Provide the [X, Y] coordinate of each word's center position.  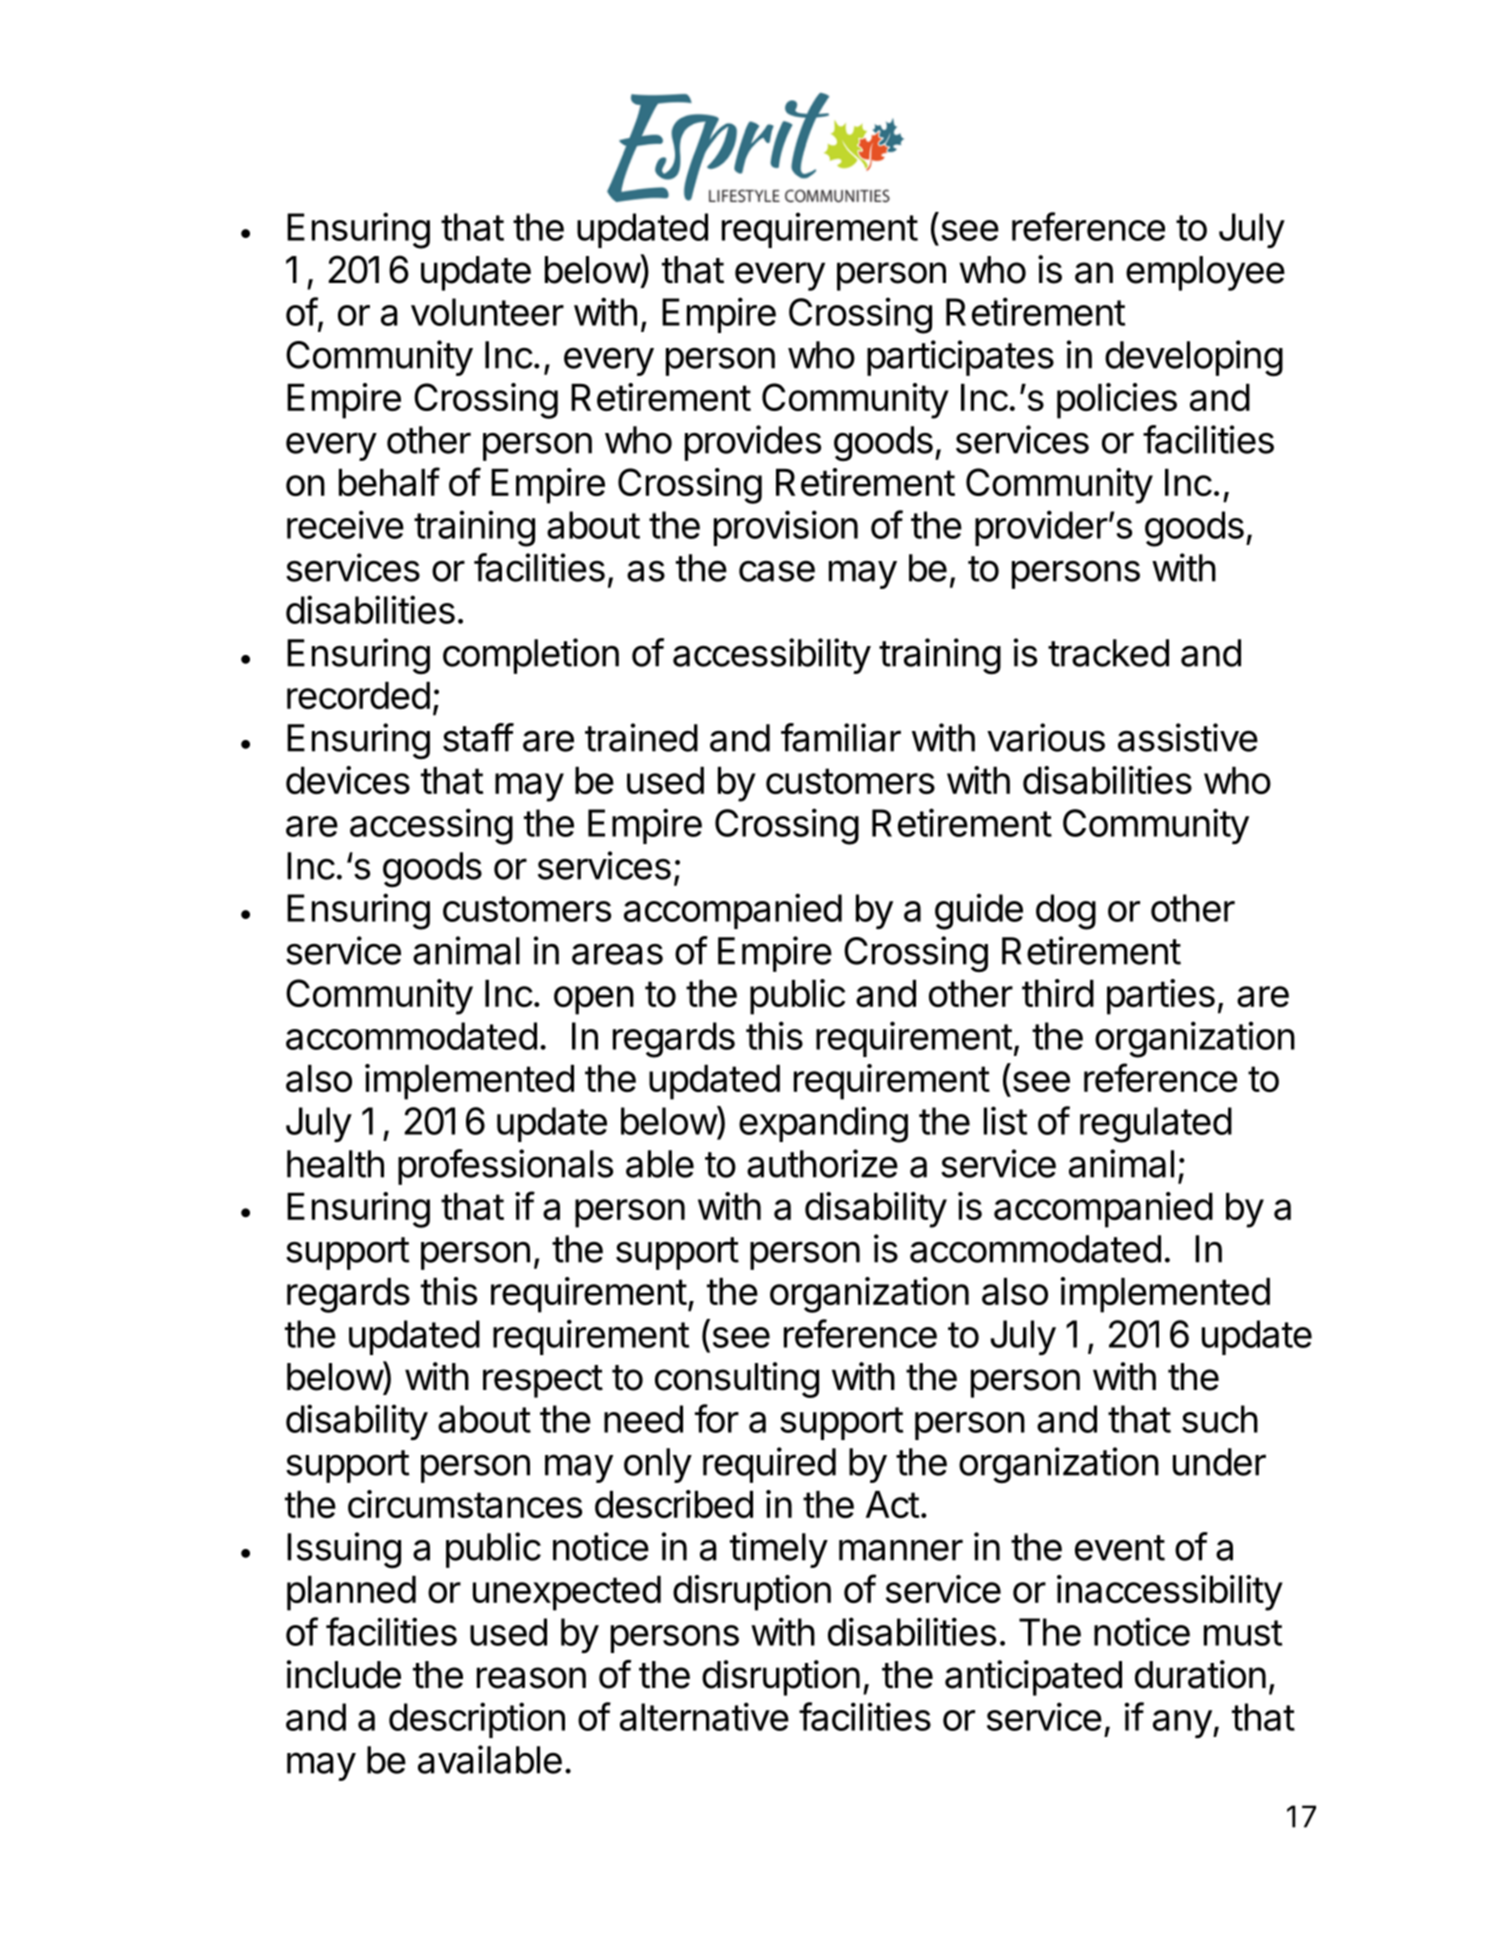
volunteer [487, 312]
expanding [823, 1124]
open [594, 1000]
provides [753, 443]
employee [1205, 273]
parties [1161, 997]
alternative [704, 1716]
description [477, 1720]
